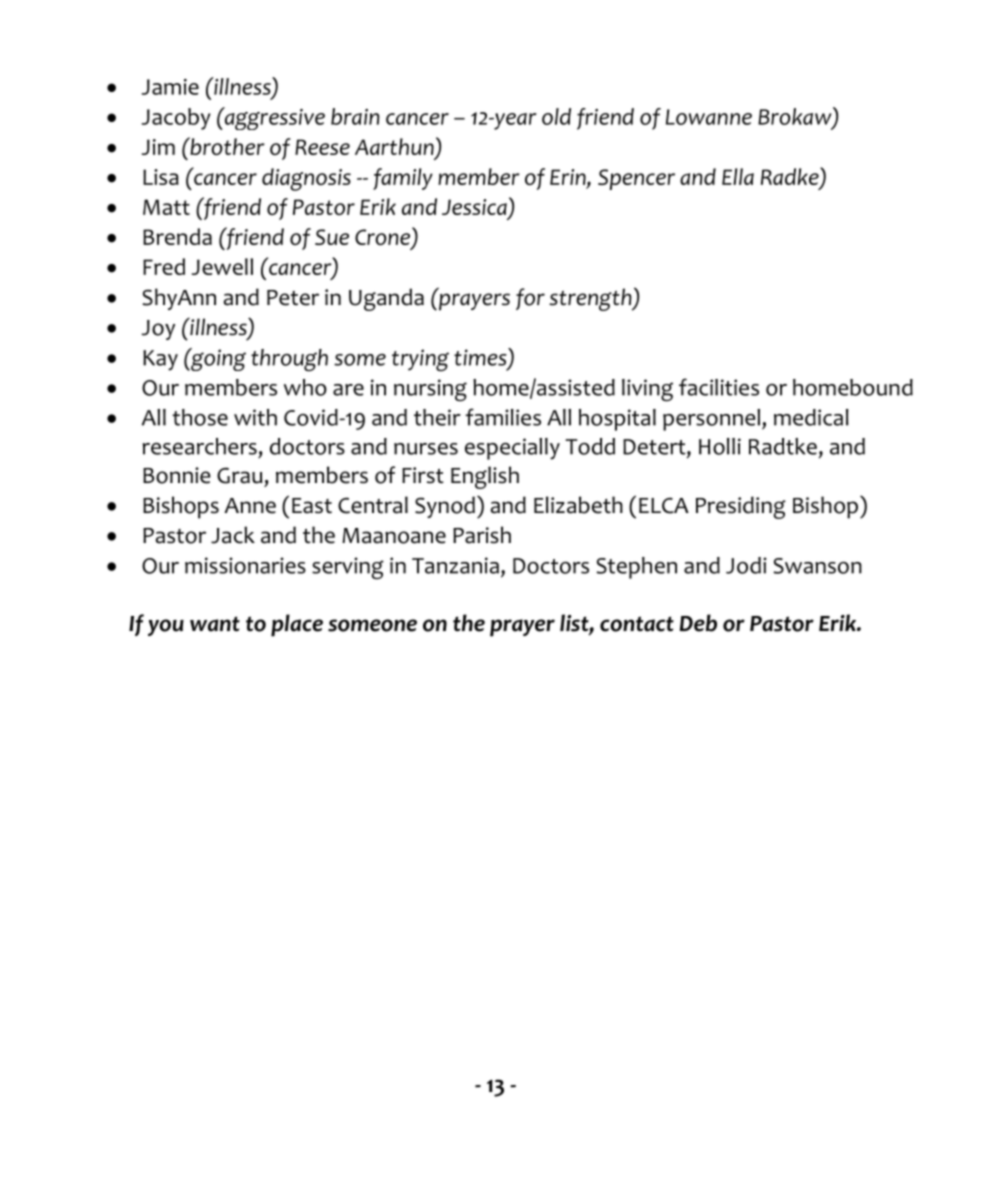  What do you see at coordinates (199, 446) in the screenshot?
I see `researchers` at bounding box center [199, 446].
